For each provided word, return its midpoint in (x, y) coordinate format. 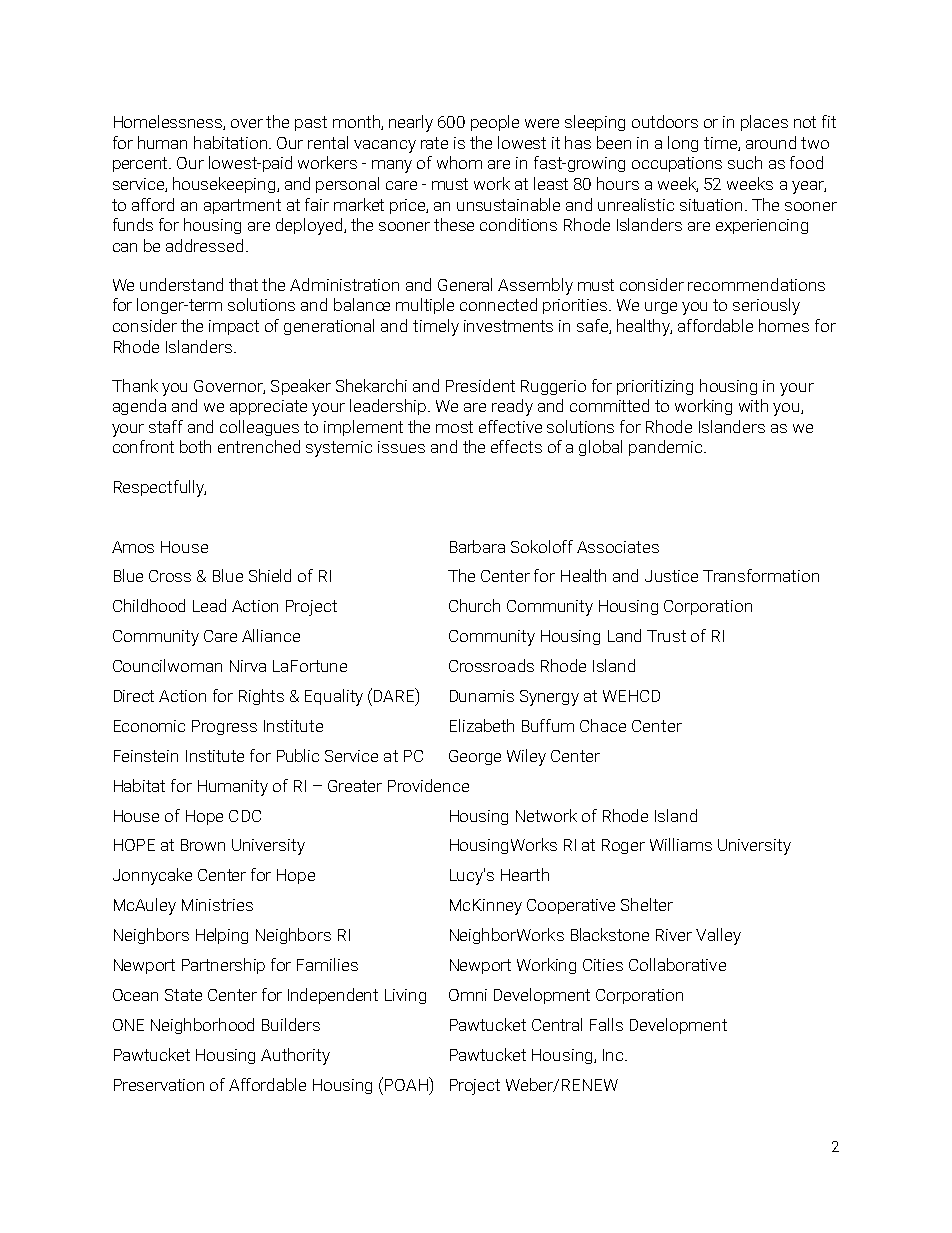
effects (516, 446)
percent (142, 164)
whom (459, 162)
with (753, 405)
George (475, 757)
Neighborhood (202, 1026)
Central (557, 1024)
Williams (681, 844)
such (745, 162)
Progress (224, 727)
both (195, 446)
